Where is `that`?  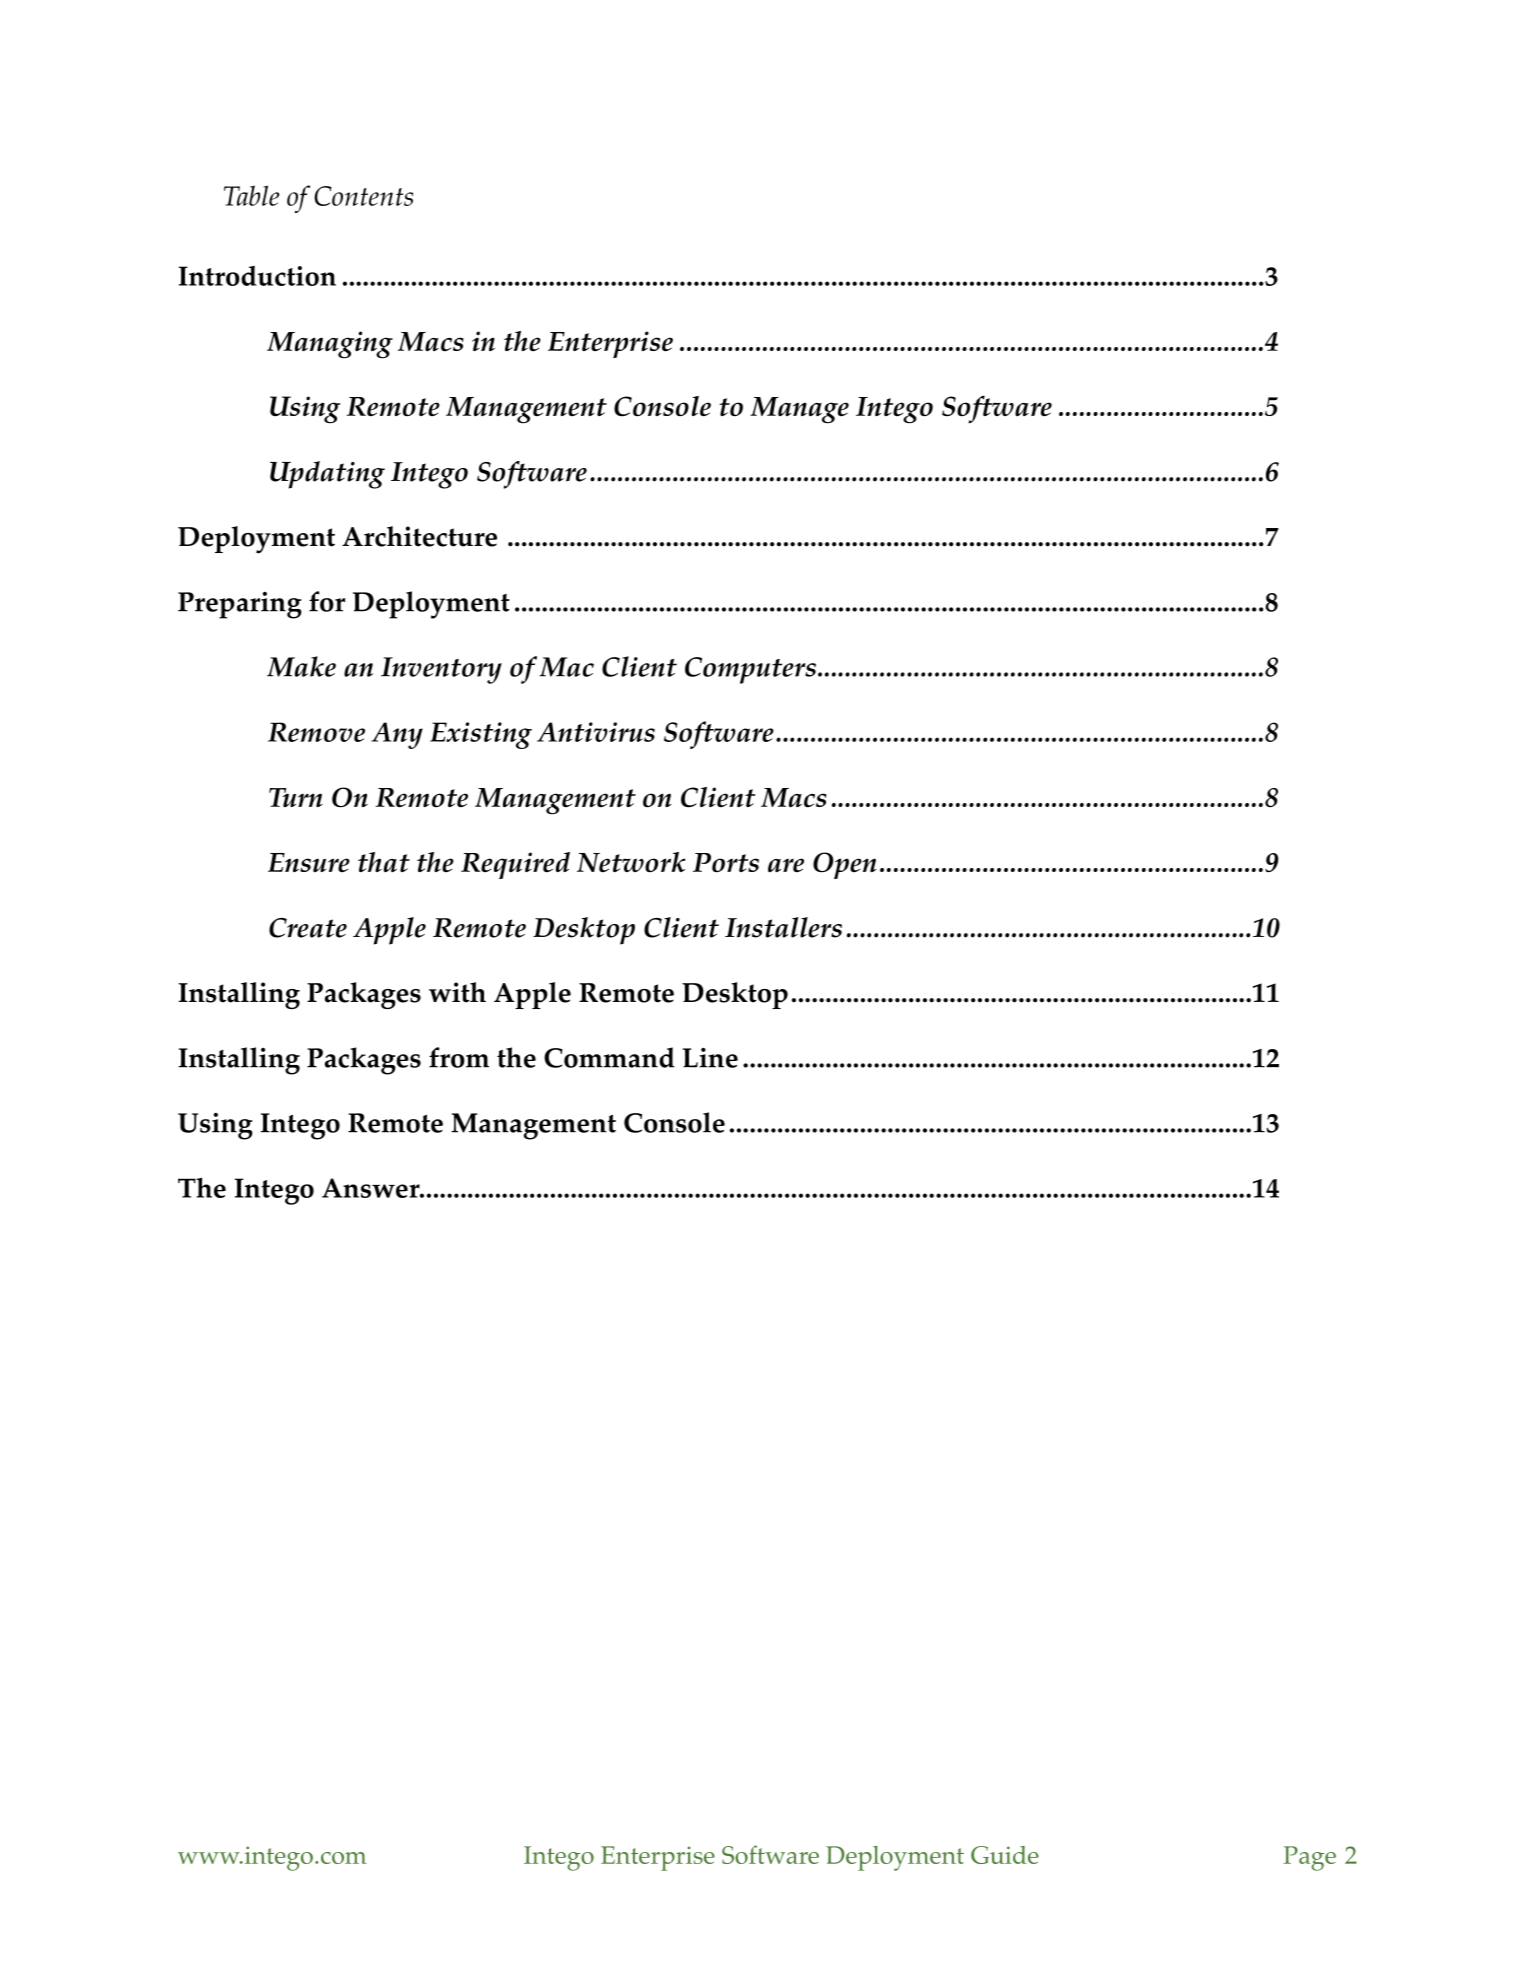
that is located at coordinates (384, 862).
